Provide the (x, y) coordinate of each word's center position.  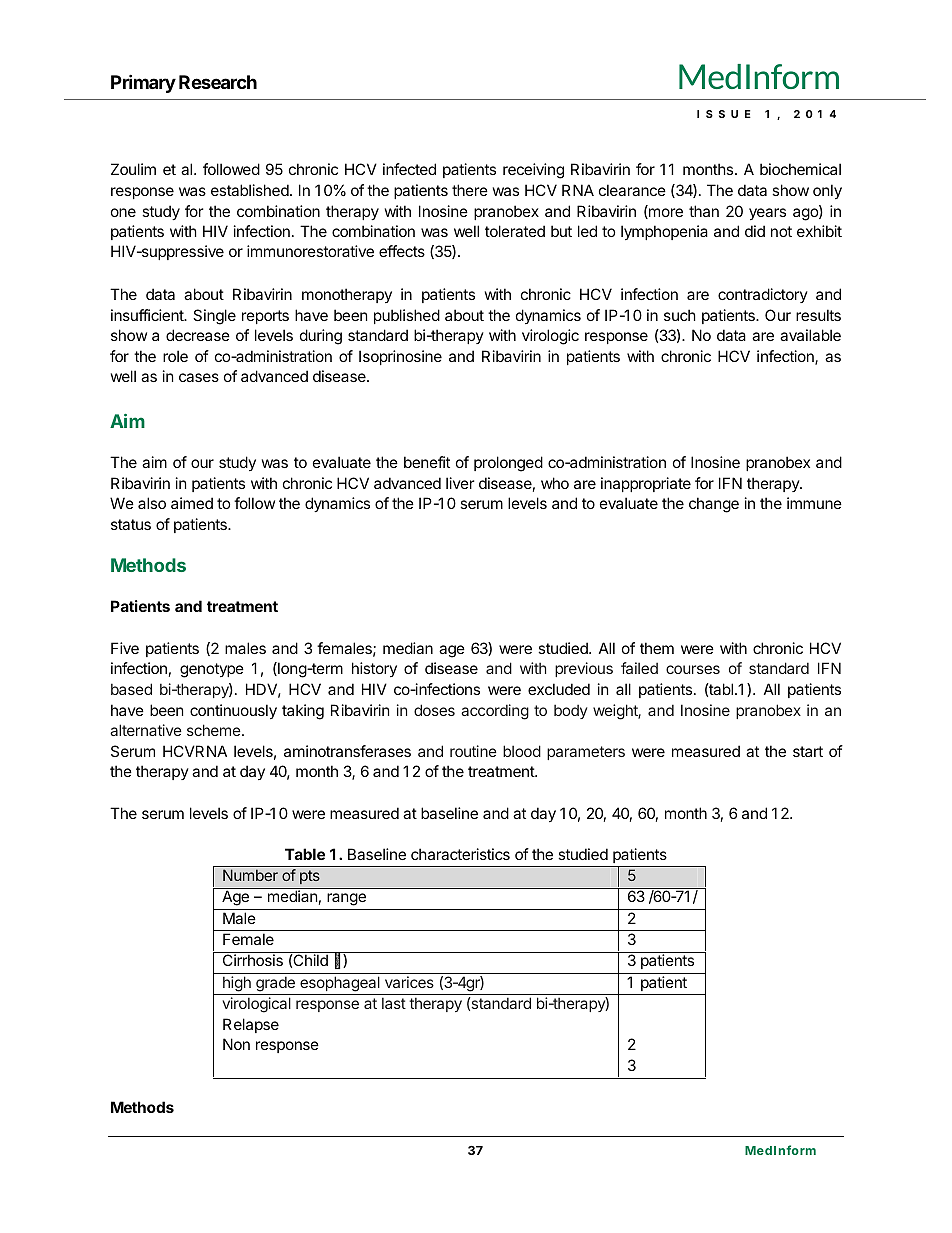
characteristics (460, 854)
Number (250, 875)
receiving (533, 171)
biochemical (800, 169)
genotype (212, 670)
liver (460, 483)
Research (218, 82)
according (495, 712)
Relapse (251, 1025)
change (714, 505)
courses (693, 669)
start (808, 751)
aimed (192, 503)
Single (214, 317)
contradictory (763, 295)
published (407, 316)
